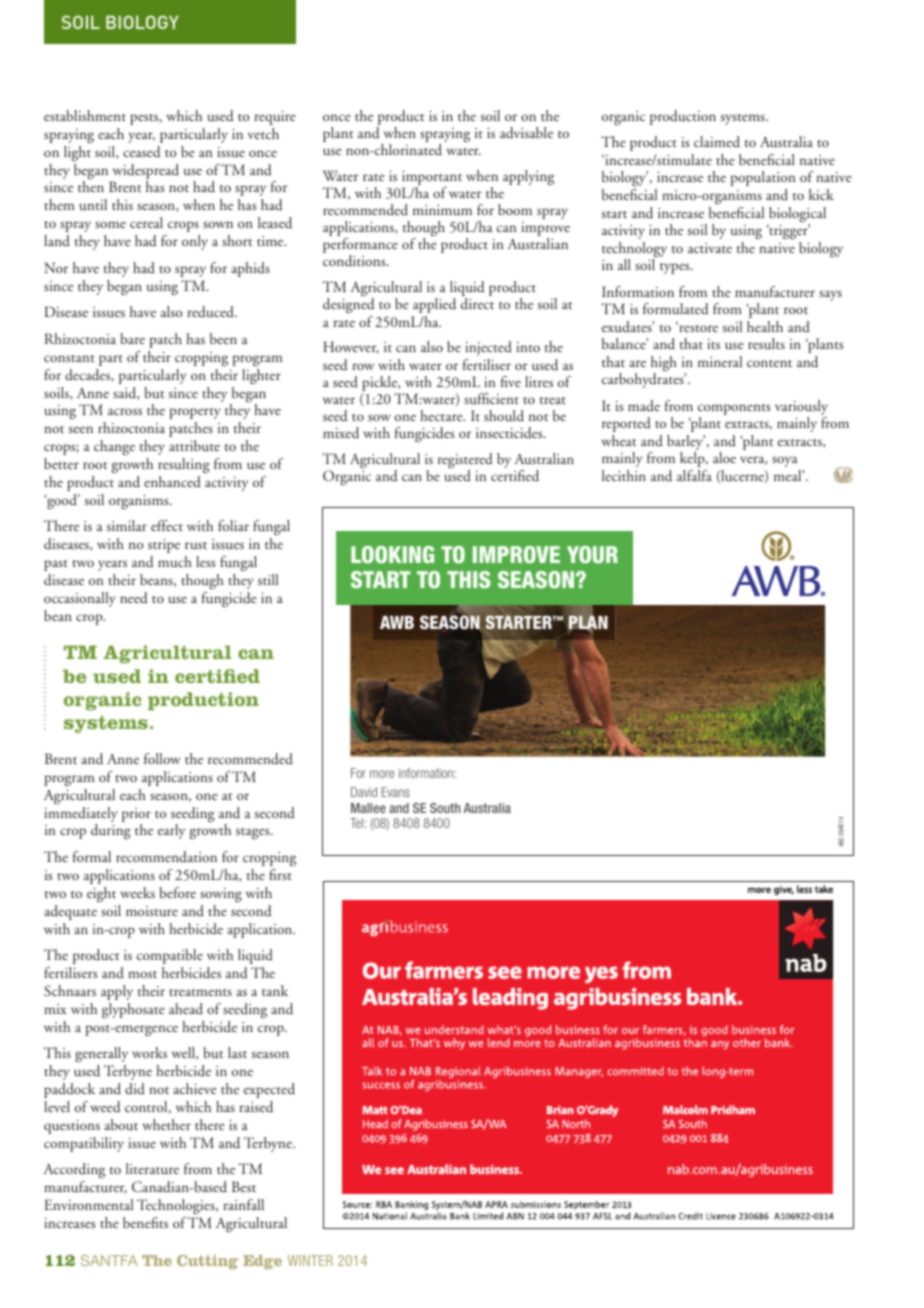  I want to click on ceased, so click(141, 152).
